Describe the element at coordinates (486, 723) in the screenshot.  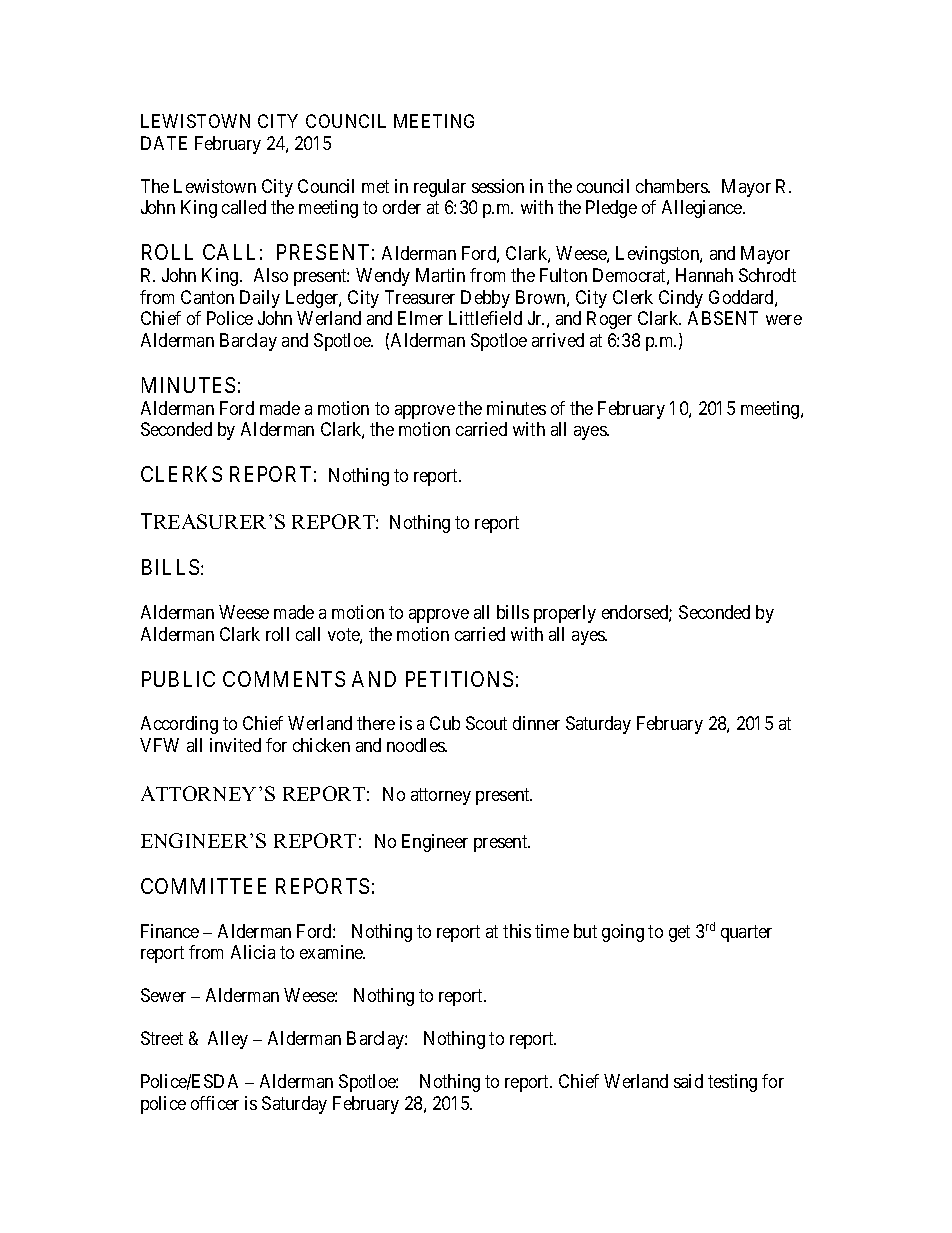
I see `Scout` at that location.
